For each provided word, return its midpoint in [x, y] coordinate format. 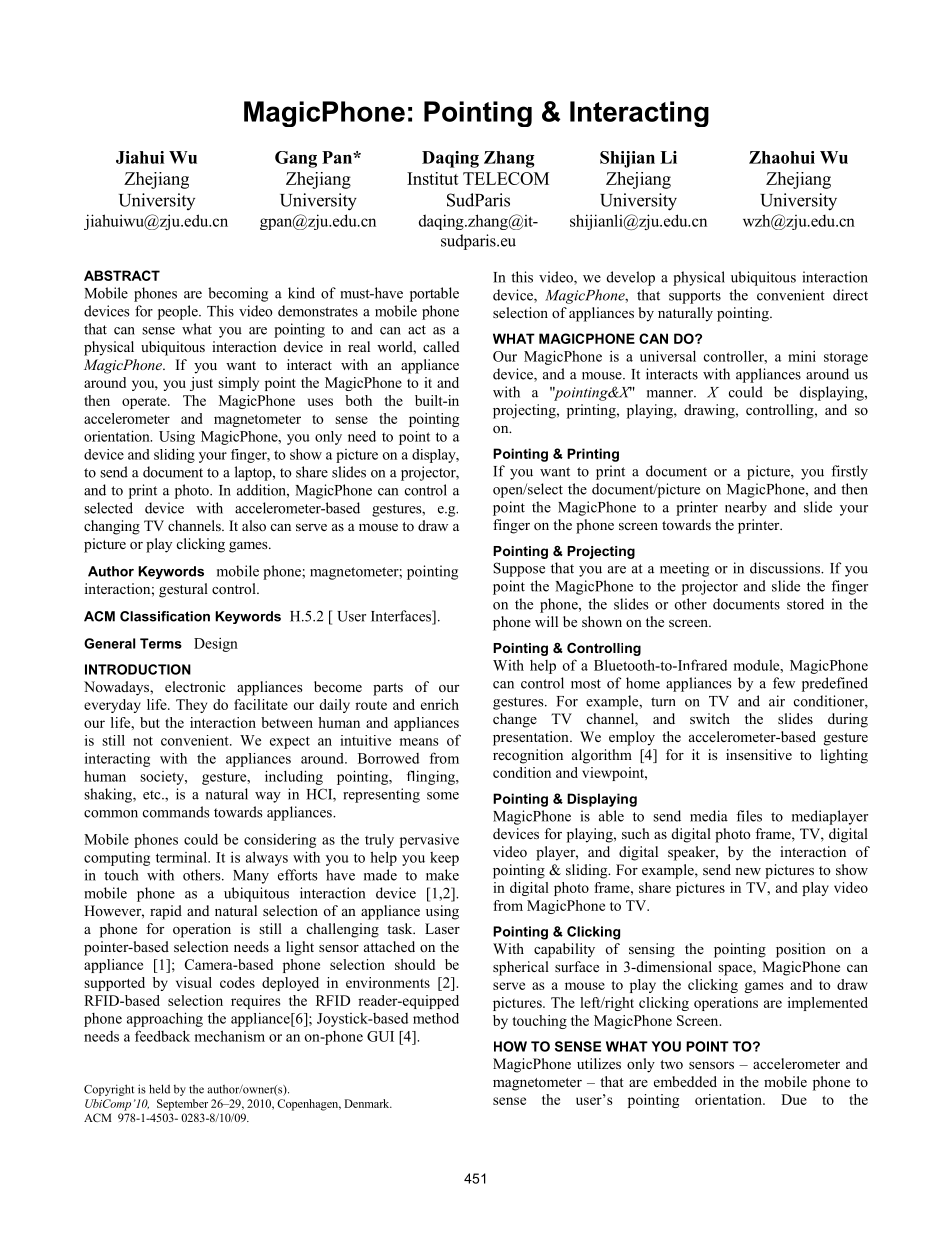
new [748, 871]
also [254, 526]
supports [695, 297]
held [159, 1089]
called [441, 346]
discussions [786, 568]
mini [802, 356]
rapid [166, 912]
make [442, 875]
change [515, 720]
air [777, 701]
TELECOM [506, 178]
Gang [296, 159]
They [191, 706]
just [201, 384]
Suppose [519, 569]
